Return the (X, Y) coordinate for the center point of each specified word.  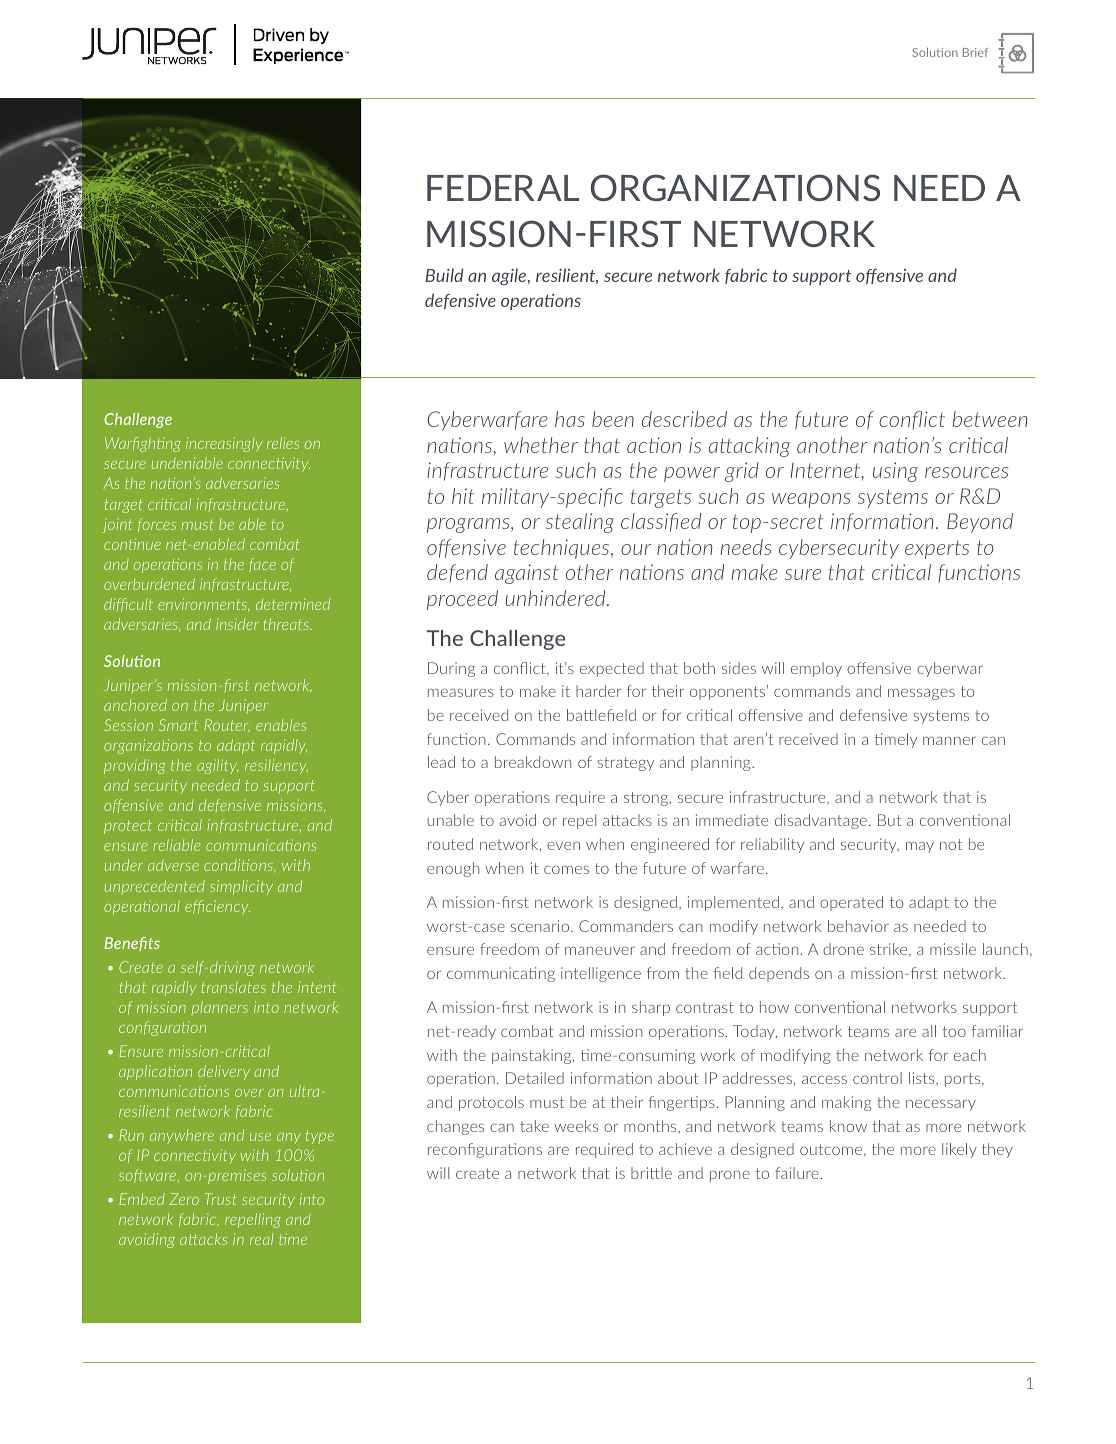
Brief (975, 52)
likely (959, 1150)
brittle (651, 1173)
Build (444, 275)
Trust (221, 1199)
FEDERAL (503, 188)
